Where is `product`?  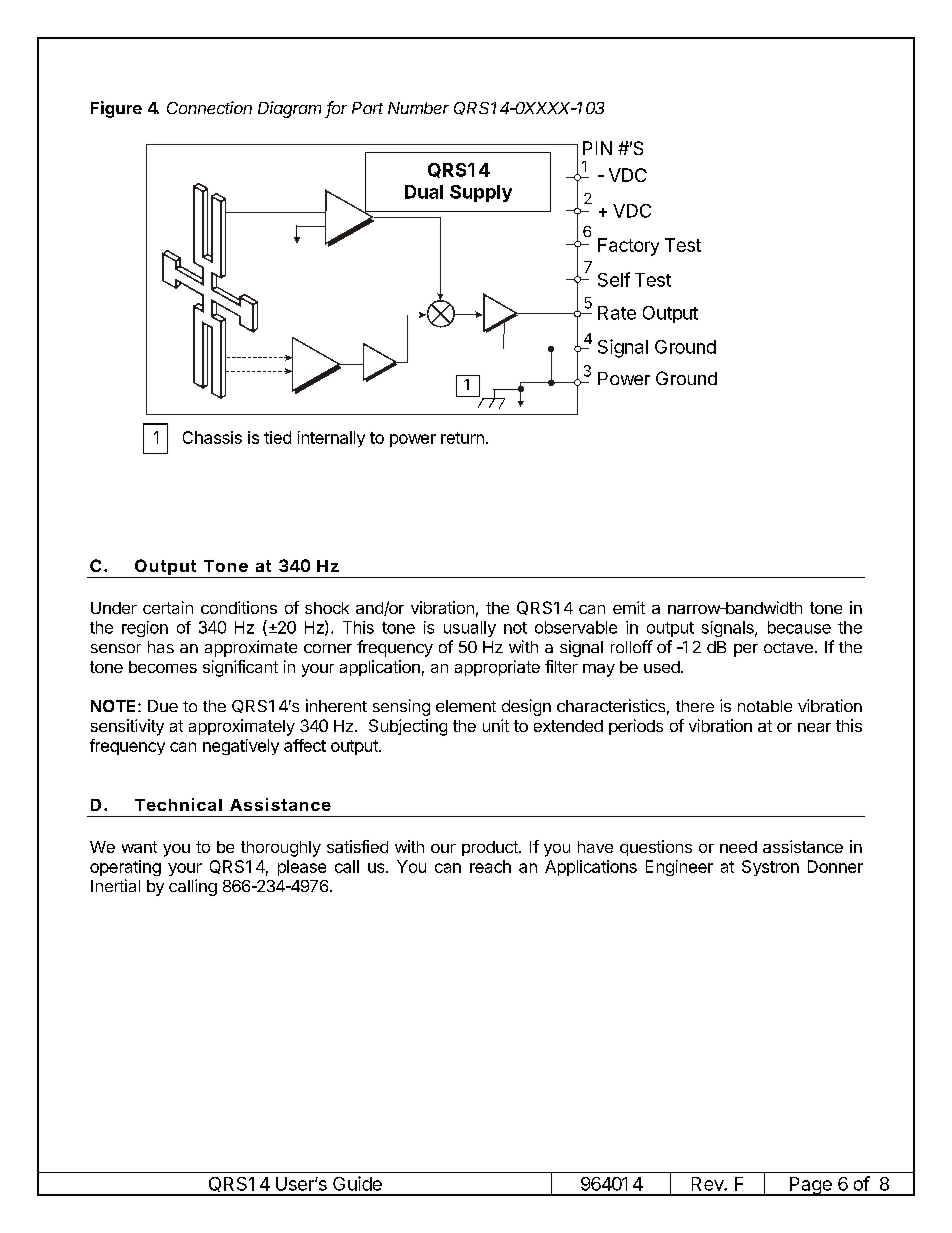 product is located at coordinates (491, 848).
